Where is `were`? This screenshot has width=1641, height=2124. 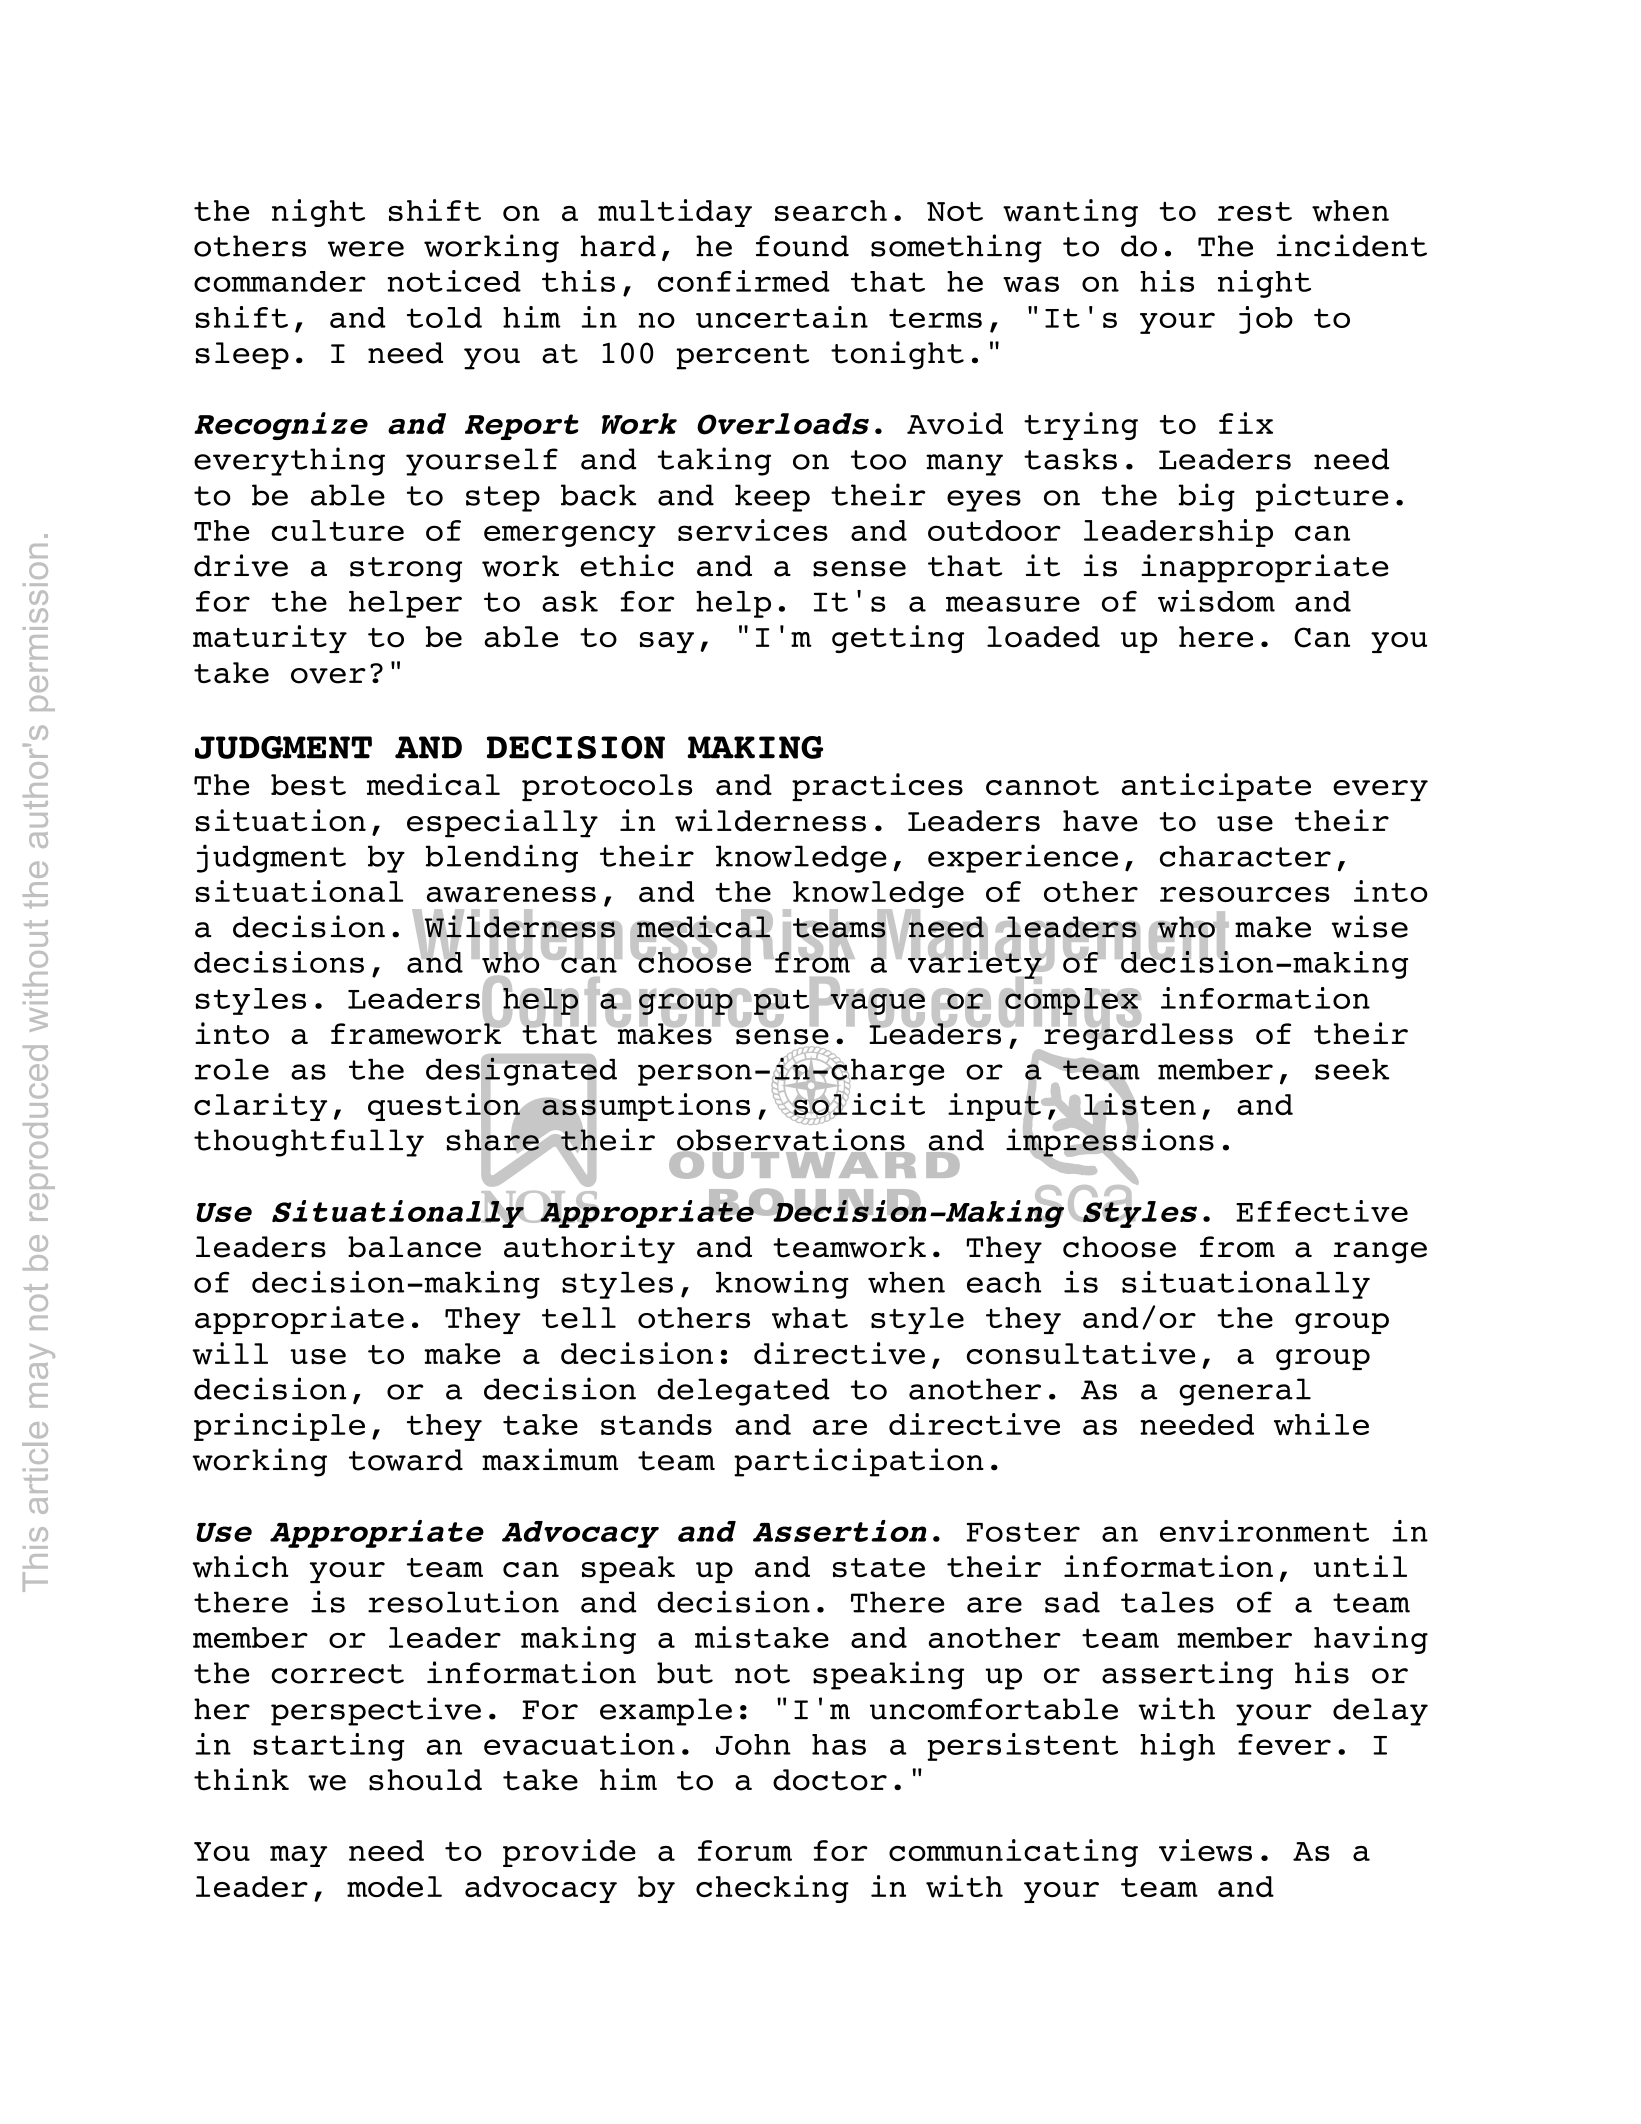
were is located at coordinates (366, 249).
